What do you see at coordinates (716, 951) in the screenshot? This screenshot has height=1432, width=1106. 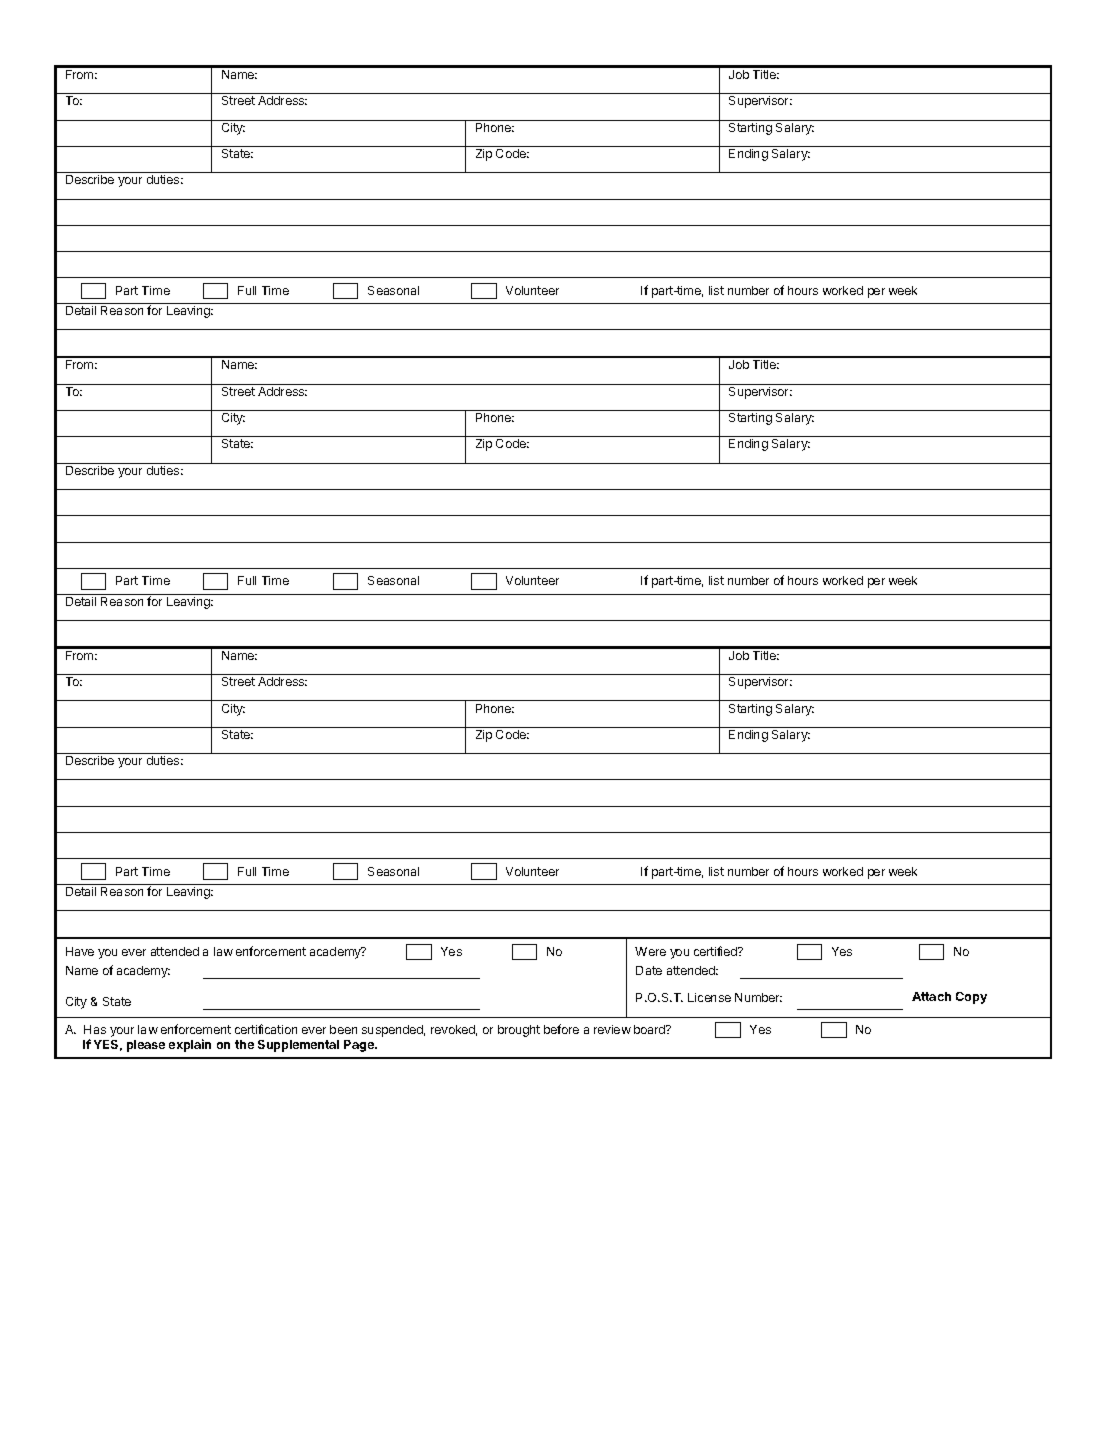 I see `certified` at bounding box center [716, 951].
